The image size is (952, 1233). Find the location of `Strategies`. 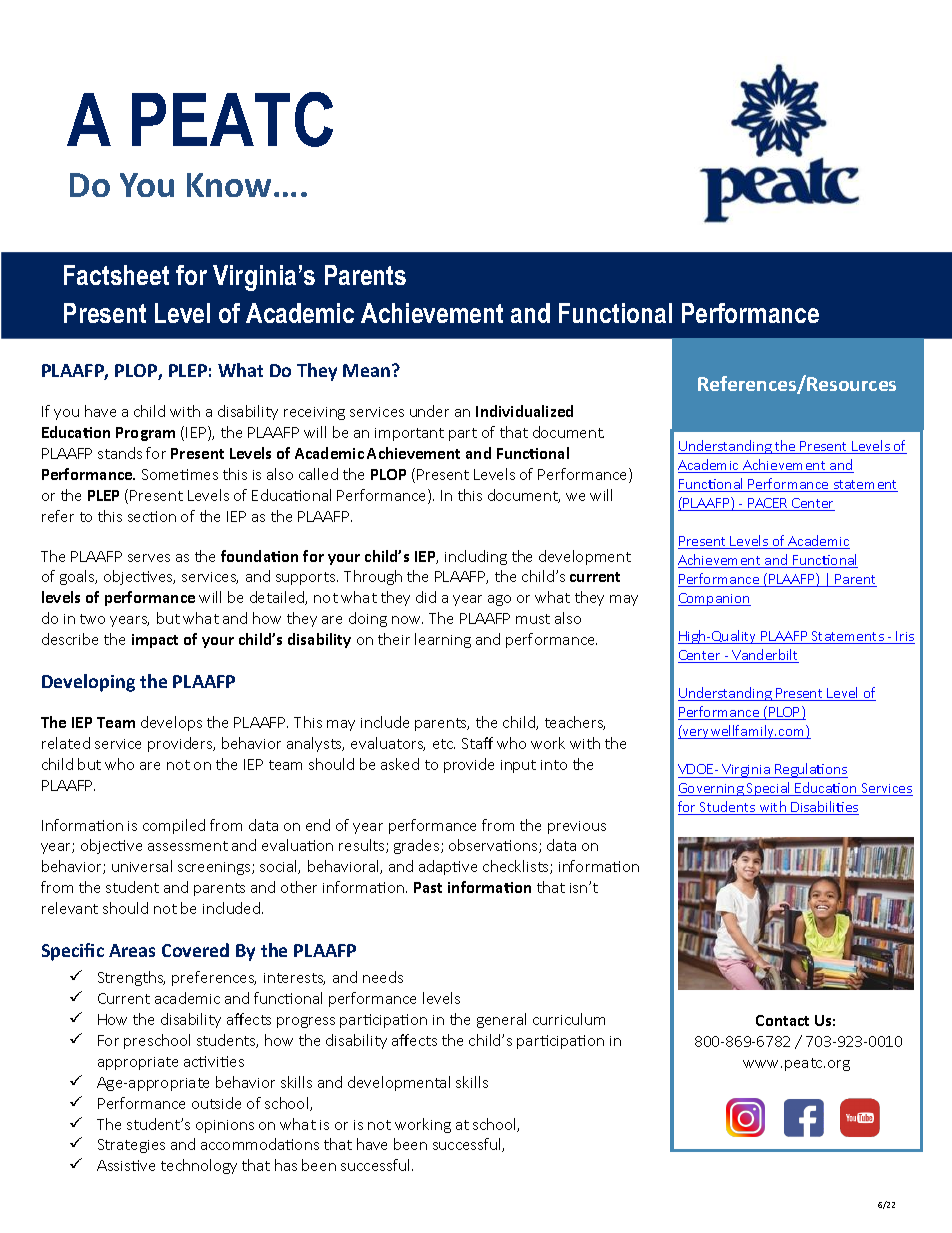

Strategies is located at coordinates (131, 1146).
